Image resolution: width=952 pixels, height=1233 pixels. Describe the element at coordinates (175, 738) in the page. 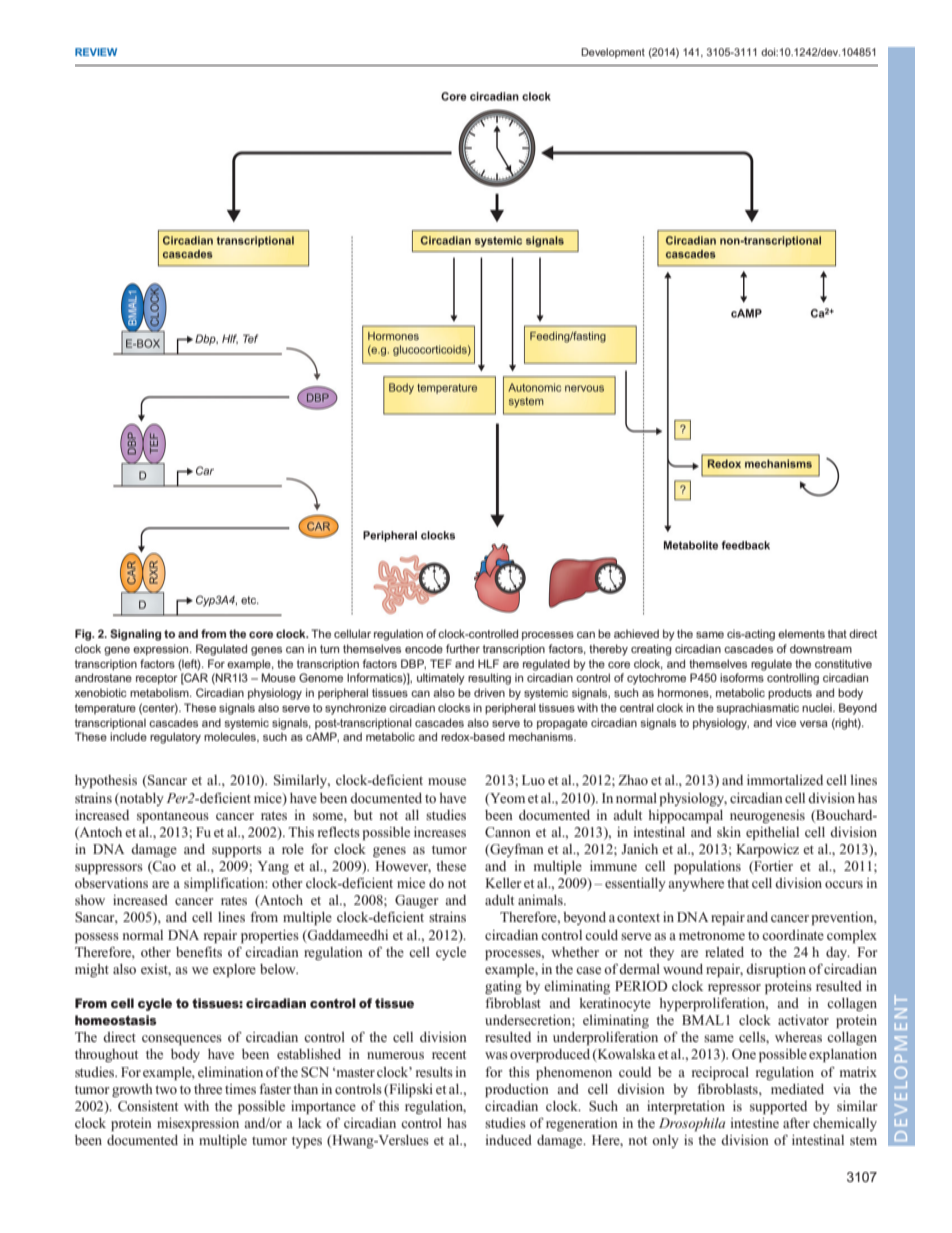

I see `regulatory` at that location.
